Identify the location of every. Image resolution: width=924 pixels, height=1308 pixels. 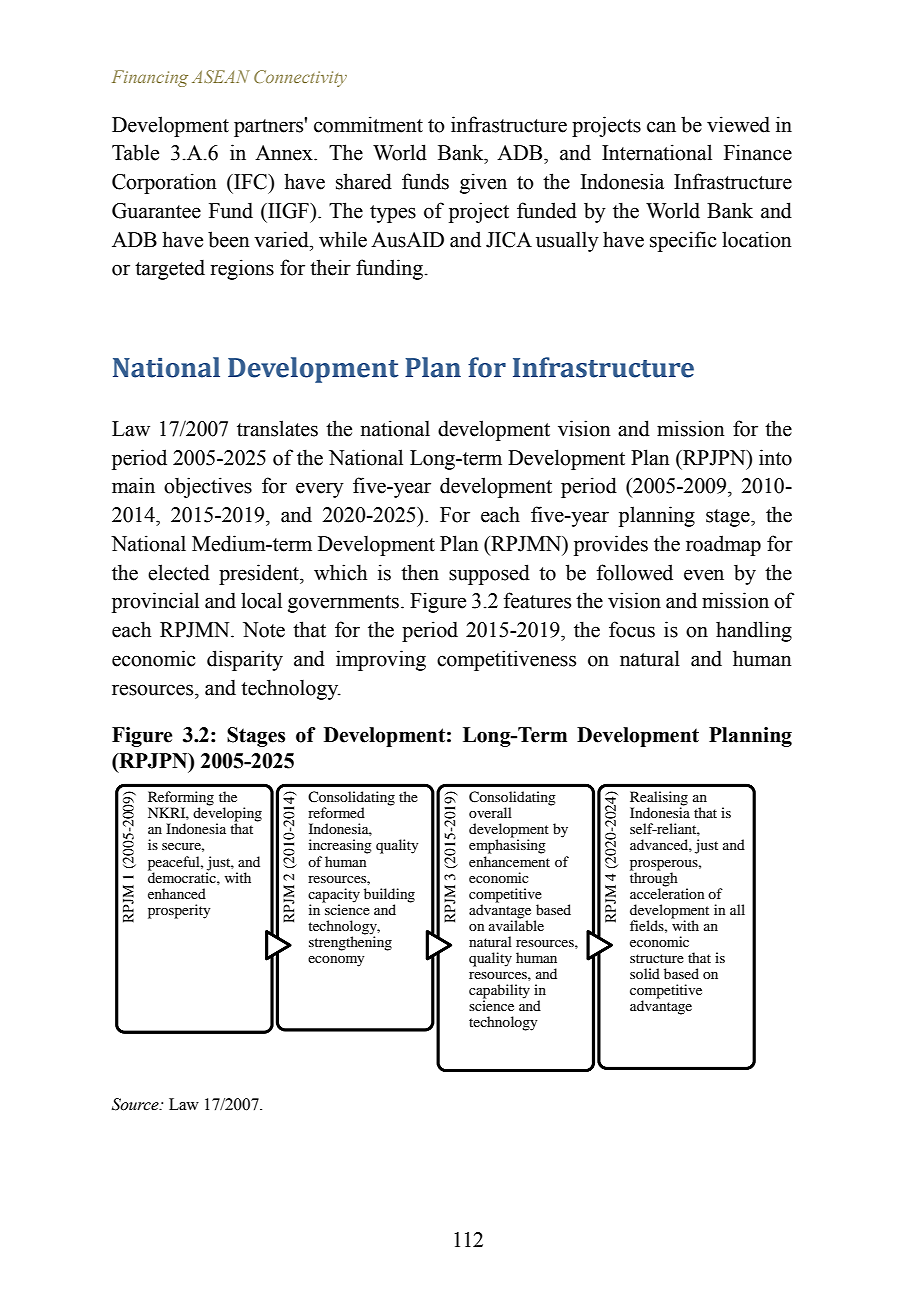
(320, 490).
